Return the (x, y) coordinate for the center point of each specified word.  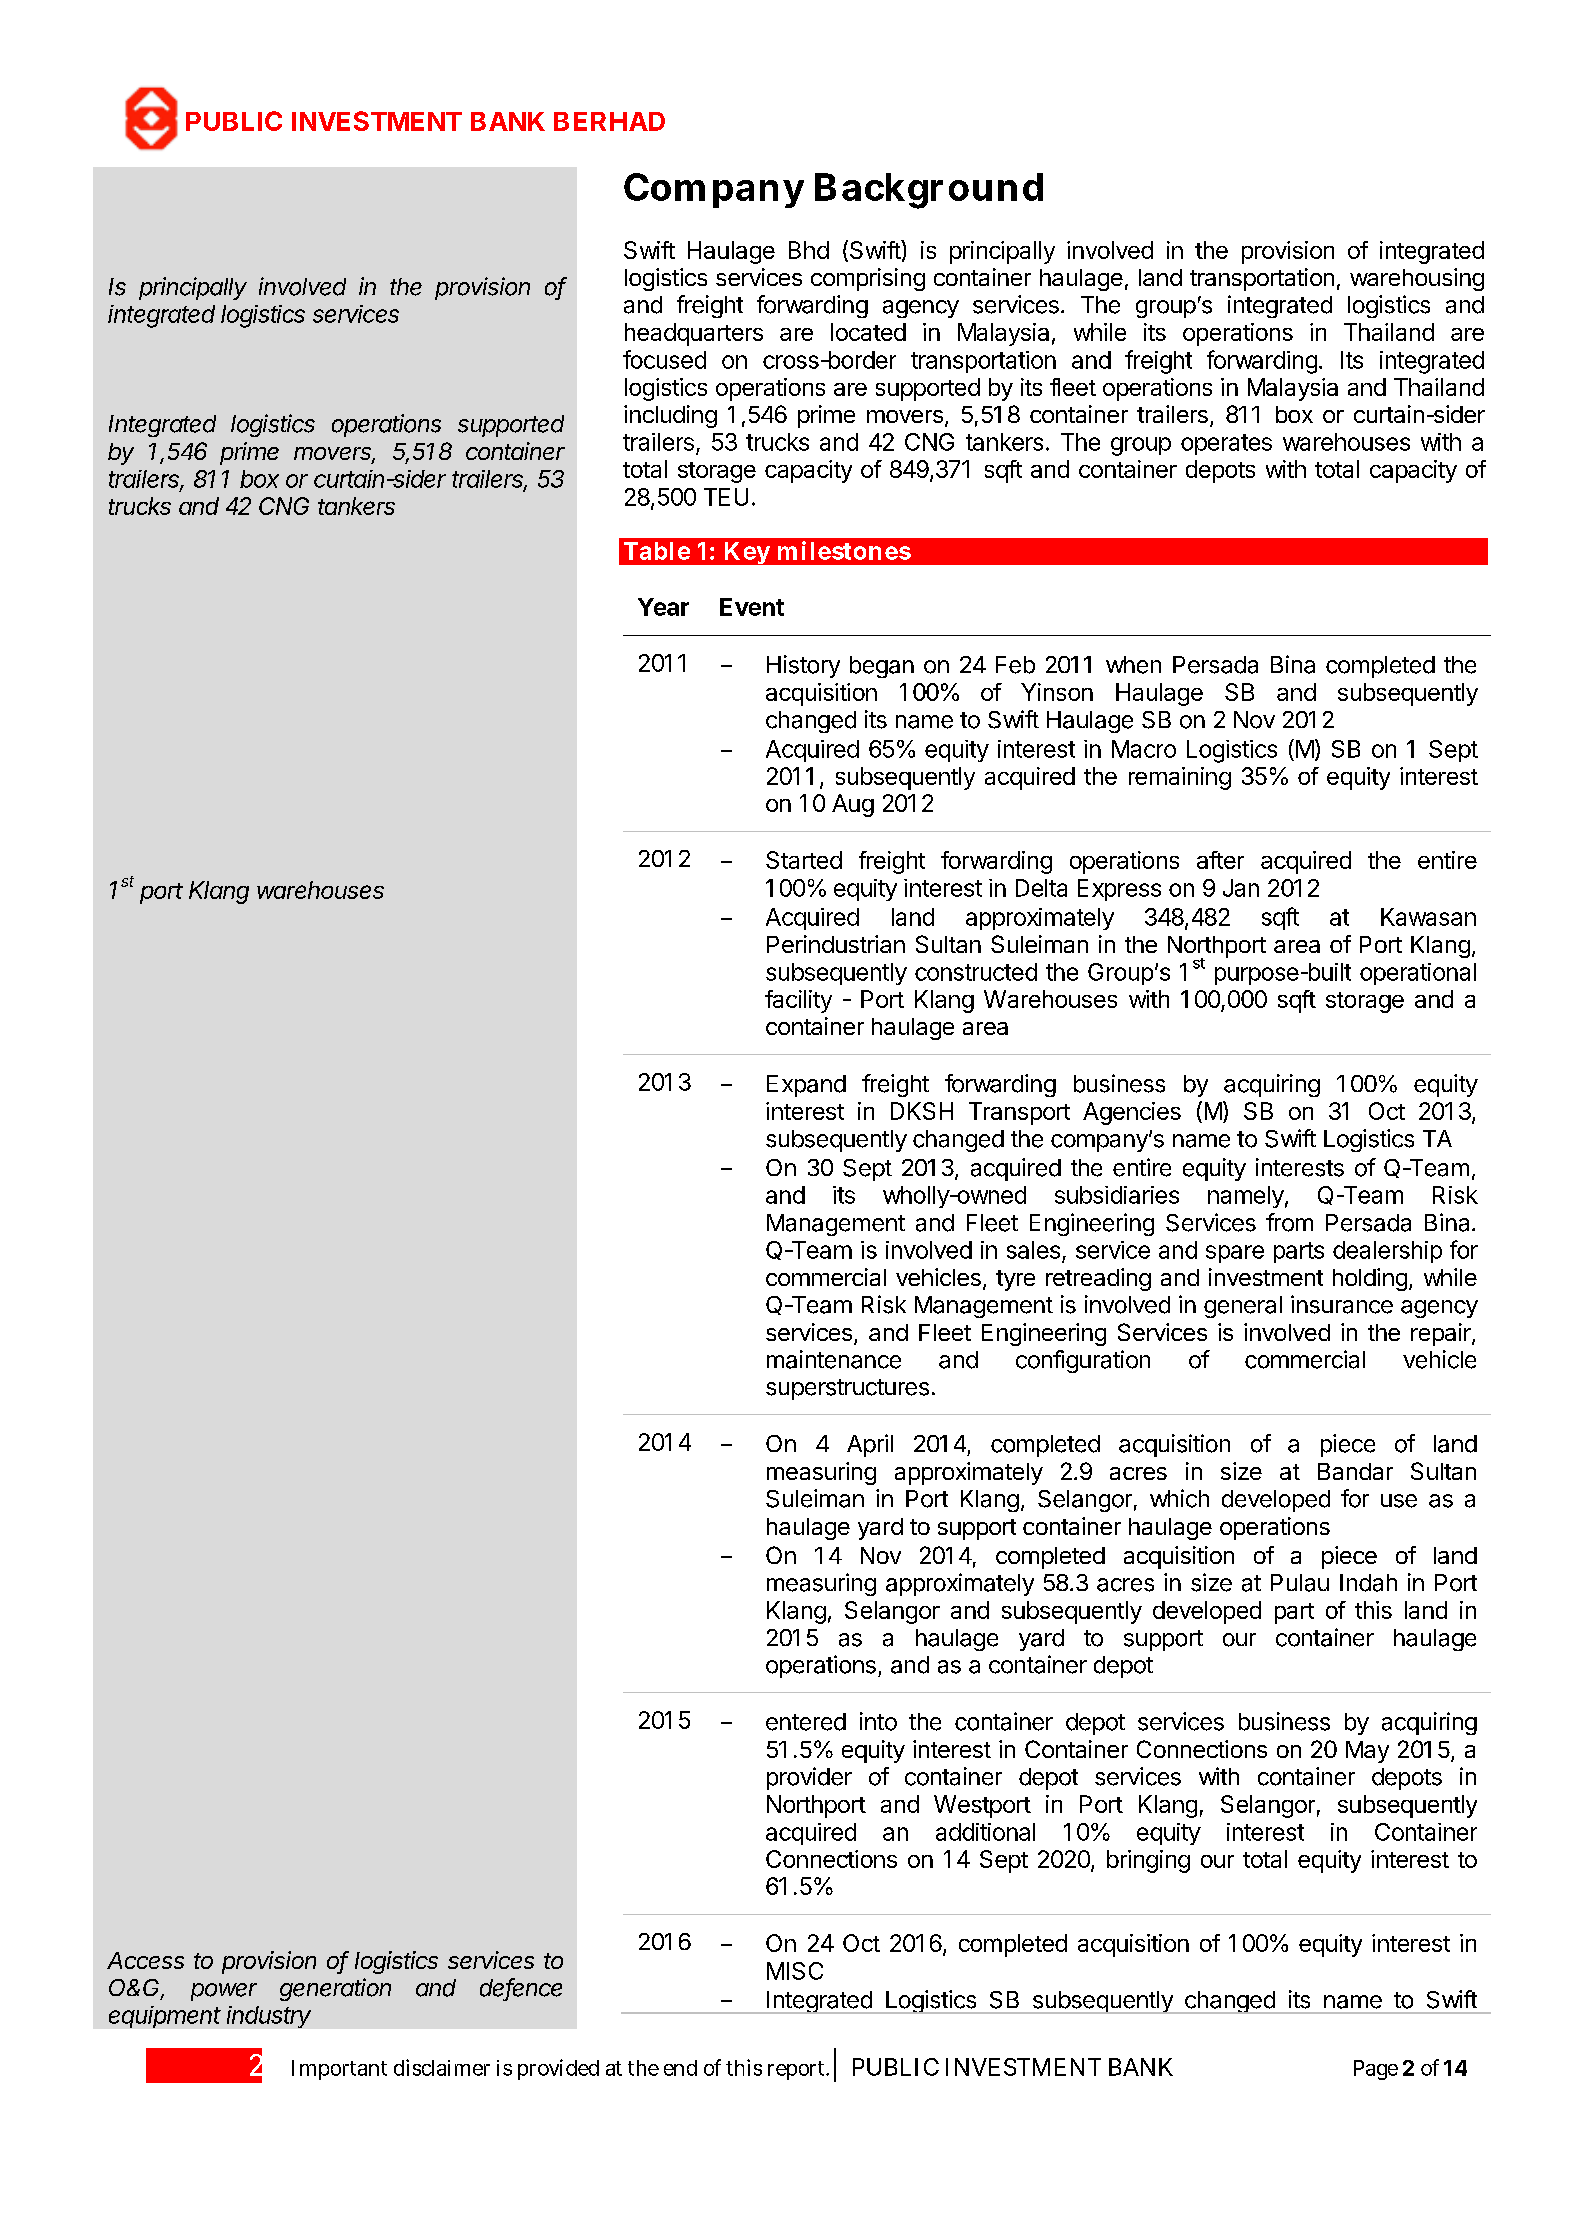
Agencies (1132, 1113)
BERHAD (609, 121)
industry (269, 2017)
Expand (806, 1086)
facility (798, 1001)
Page (1376, 2070)
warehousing (1417, 279)
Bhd (809, 250)
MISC (795, 1971)
